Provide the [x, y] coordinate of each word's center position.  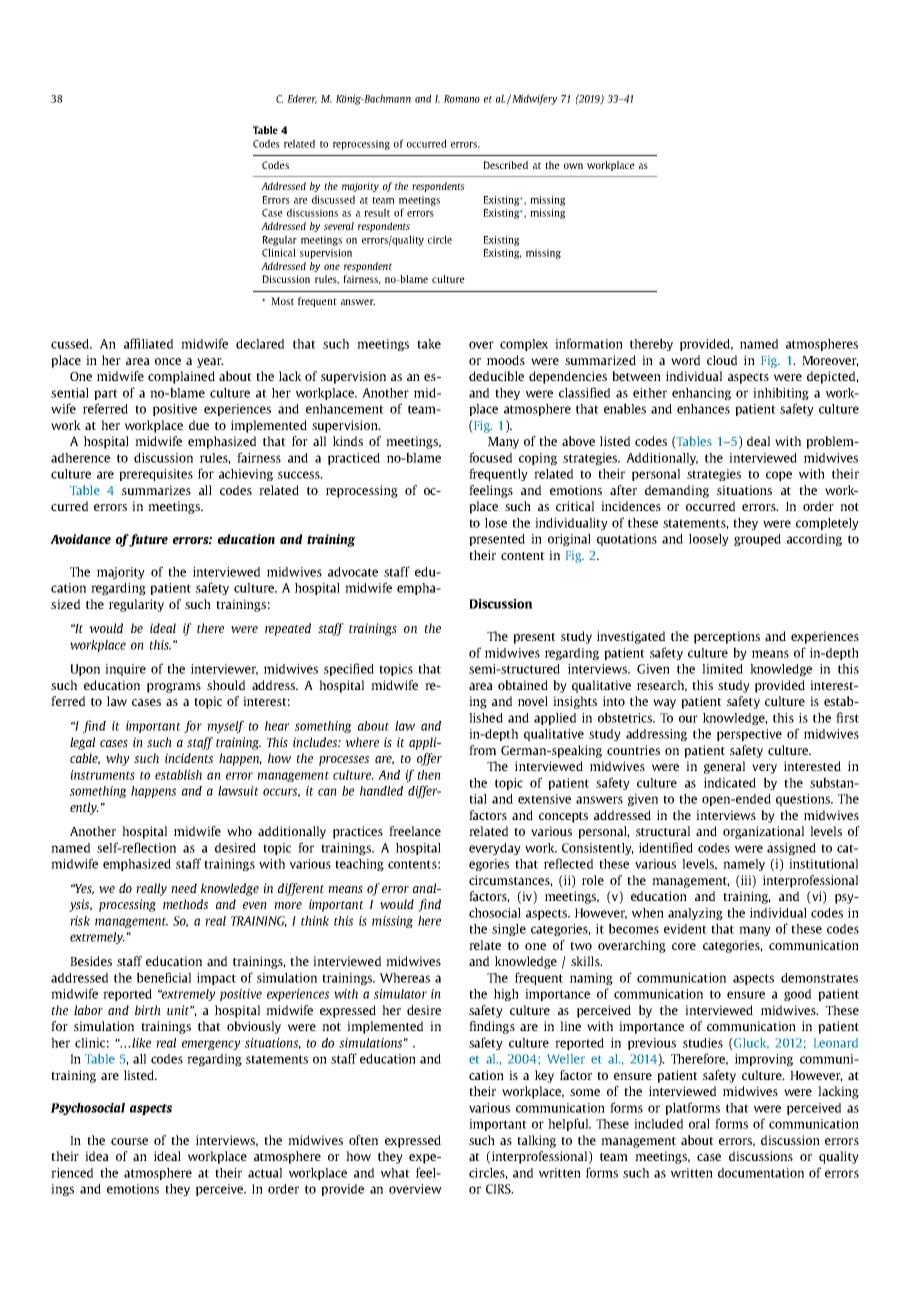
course [129, 1141]
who [239, 831]
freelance [415, 831]
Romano [462, 99]
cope [779, 476]
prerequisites [156, 475]
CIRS [499, 1189]
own [573, 166]
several [339, 226]
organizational [763, 832]
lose [496, 523]
